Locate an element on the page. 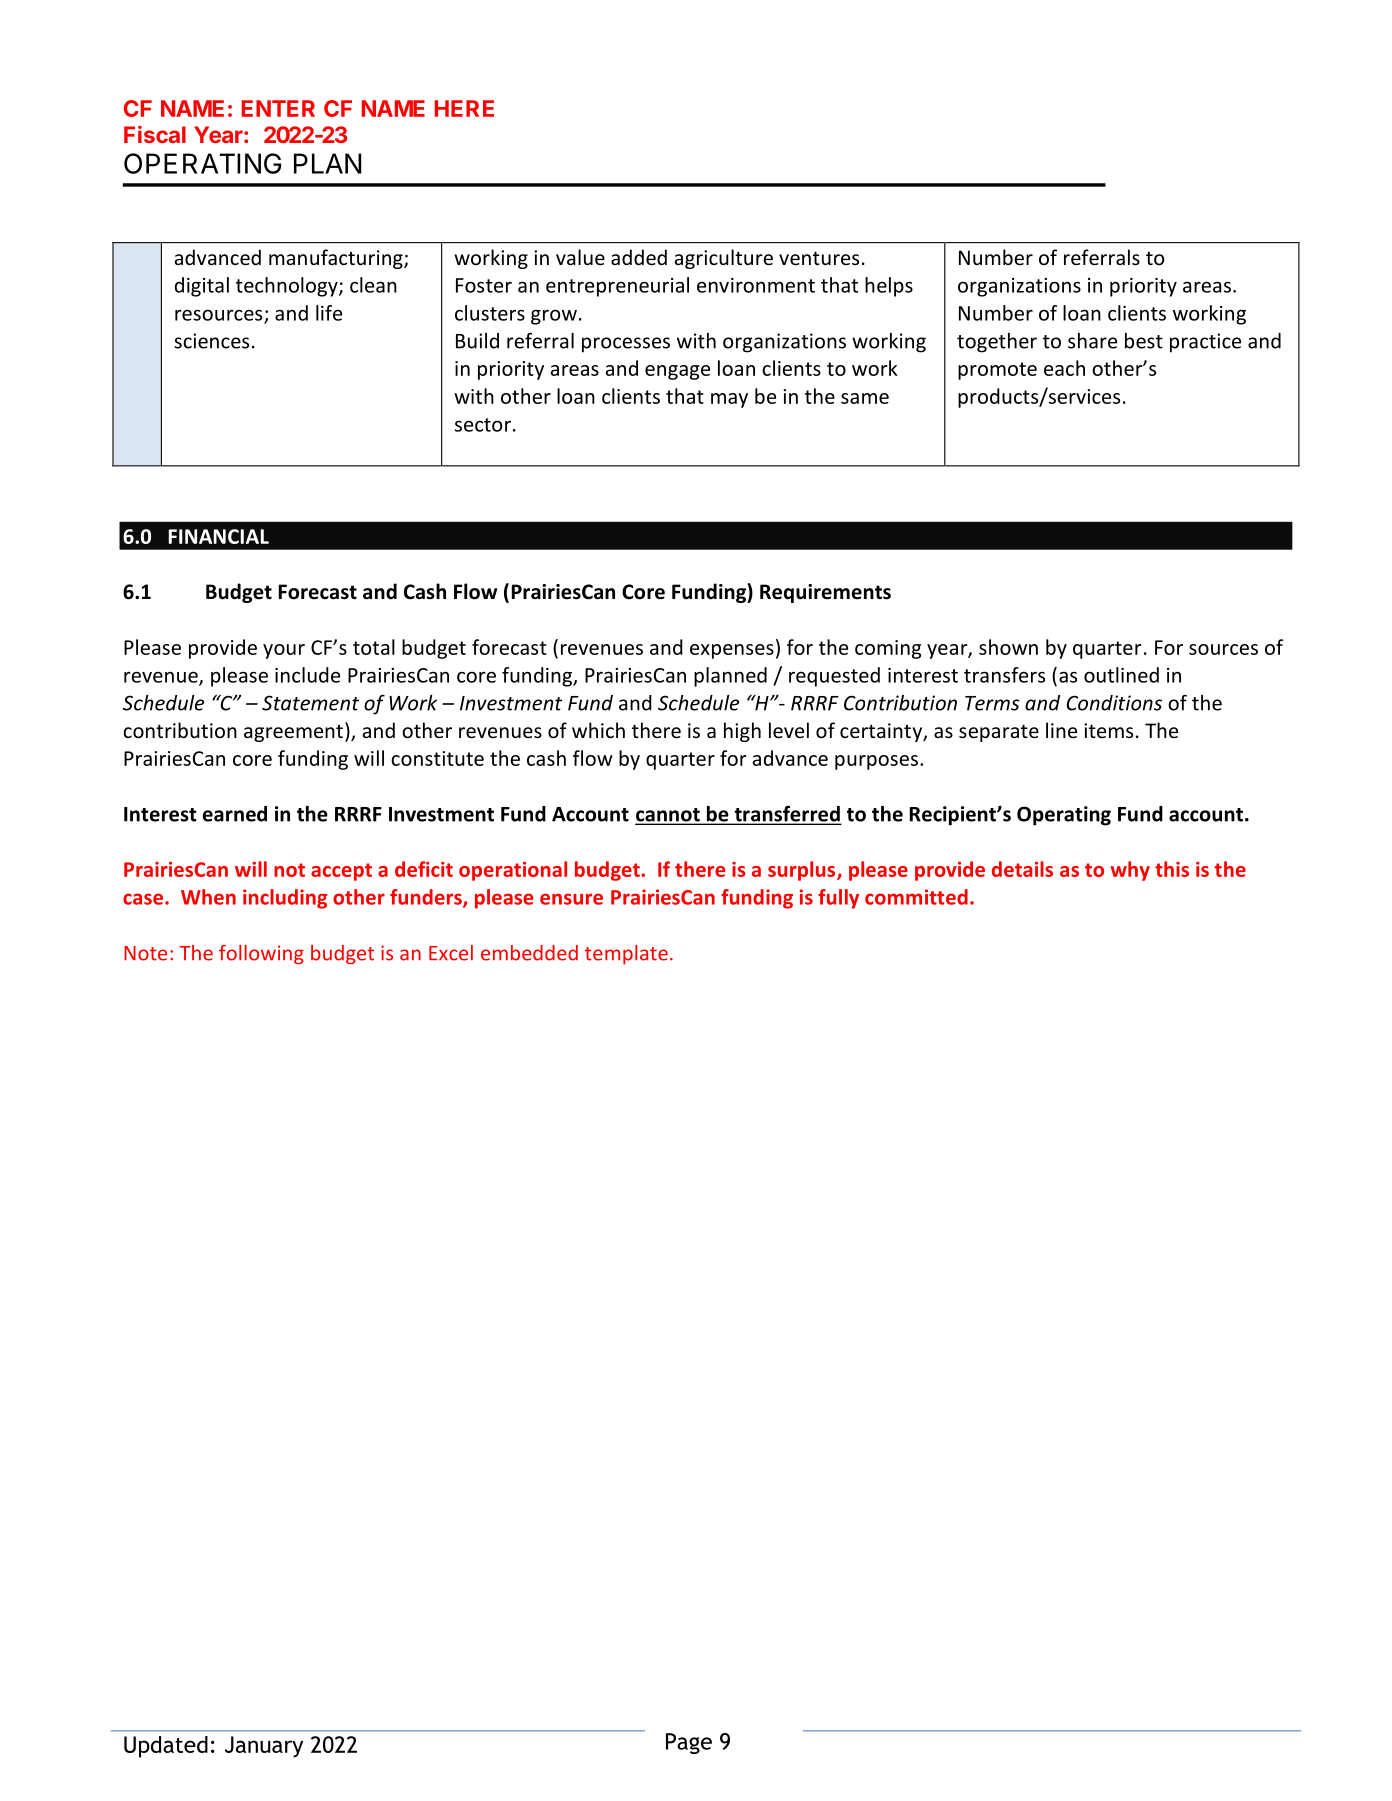 The width and height of the page is (1392, 1801). may is located at coordinates (729, 400).
